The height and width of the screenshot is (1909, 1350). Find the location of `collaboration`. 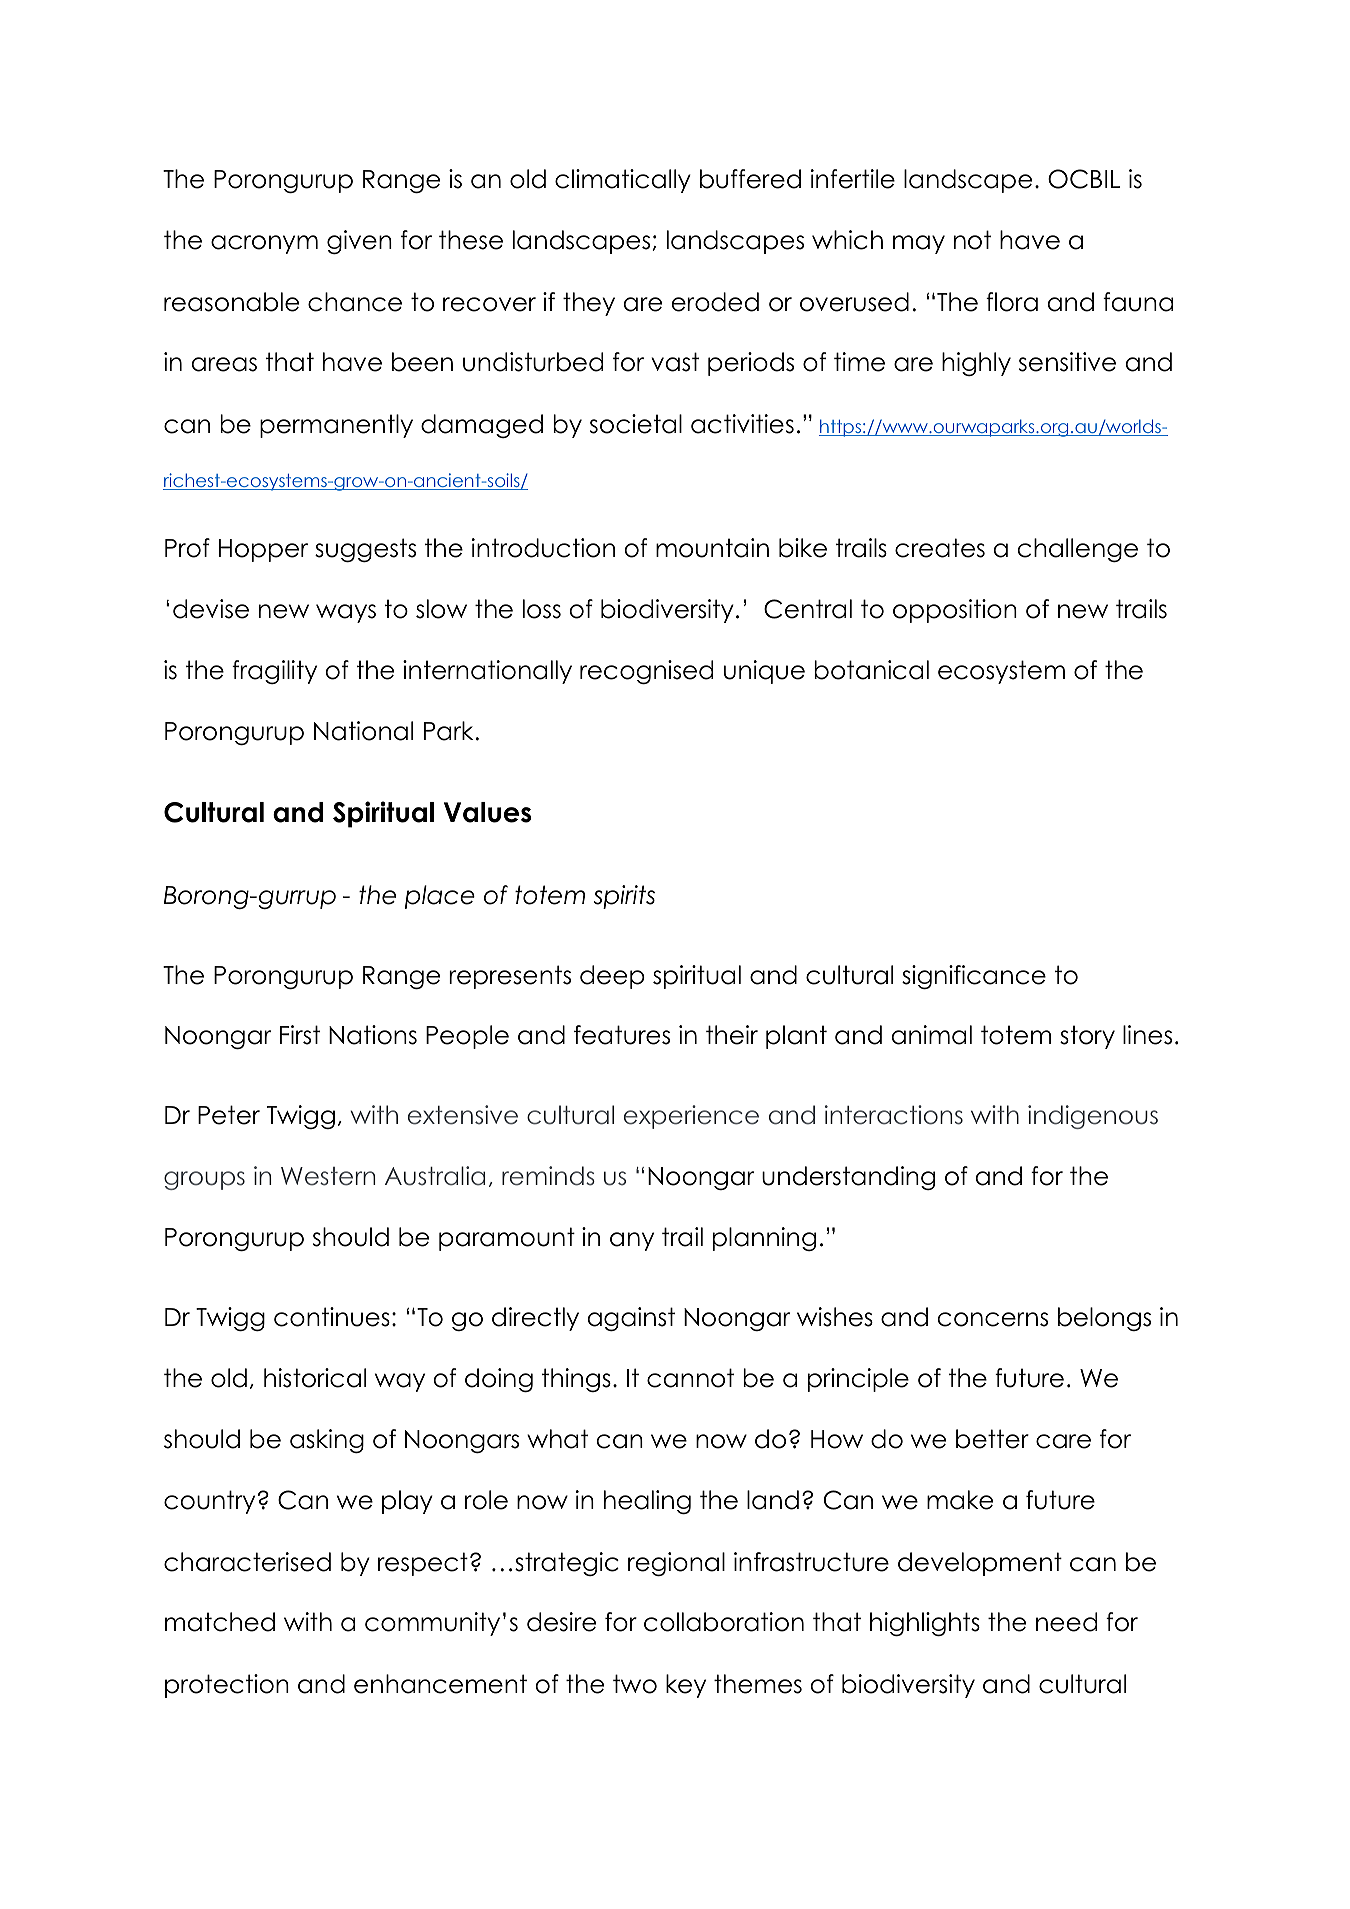

collaboration is located at coordinates (724, 1622).
